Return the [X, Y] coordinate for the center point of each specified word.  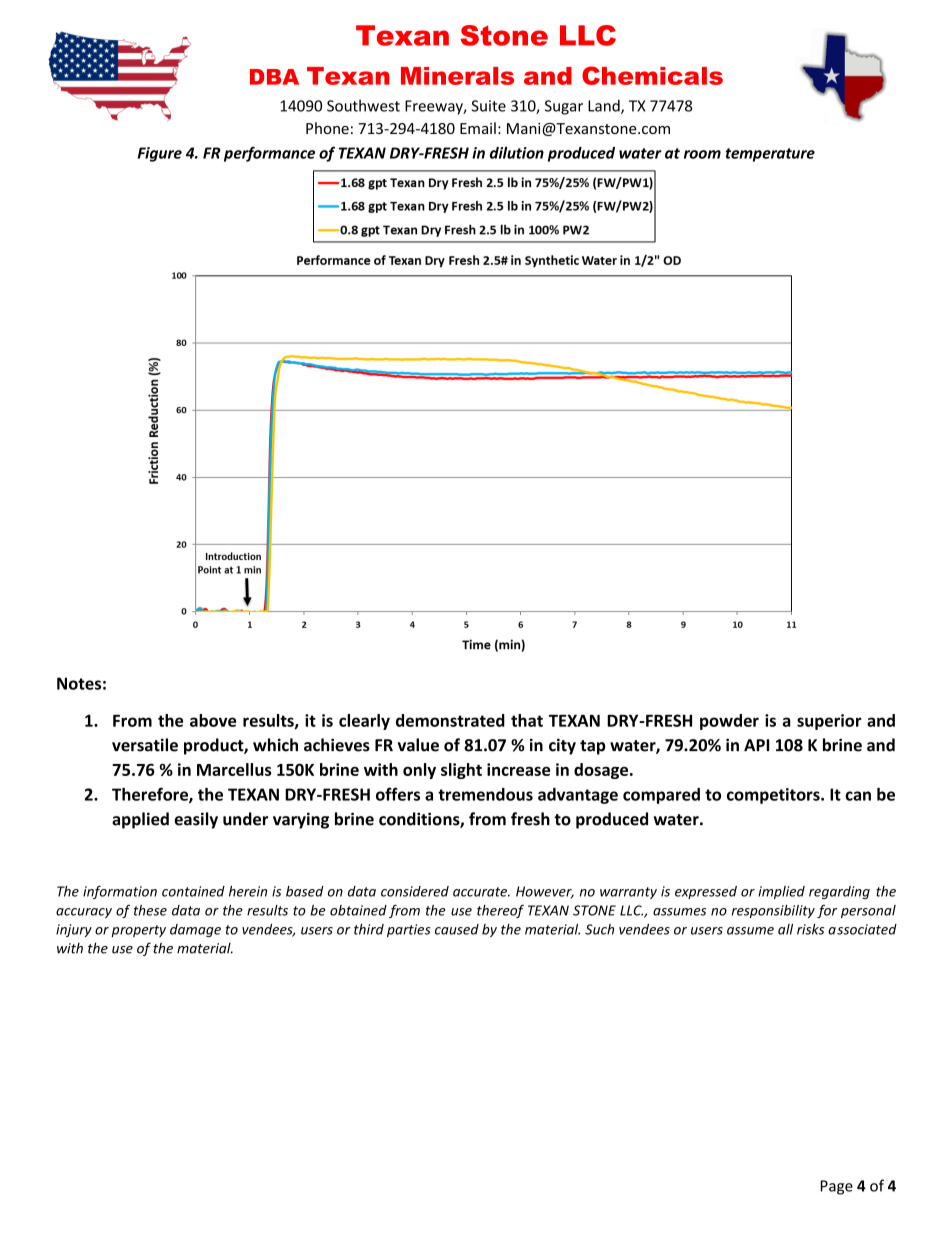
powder [729, 722]
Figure [160, 154]
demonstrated [450, 720]
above [213, 720]
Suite [489, 106]
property [138, 931]
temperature [770, 155]
